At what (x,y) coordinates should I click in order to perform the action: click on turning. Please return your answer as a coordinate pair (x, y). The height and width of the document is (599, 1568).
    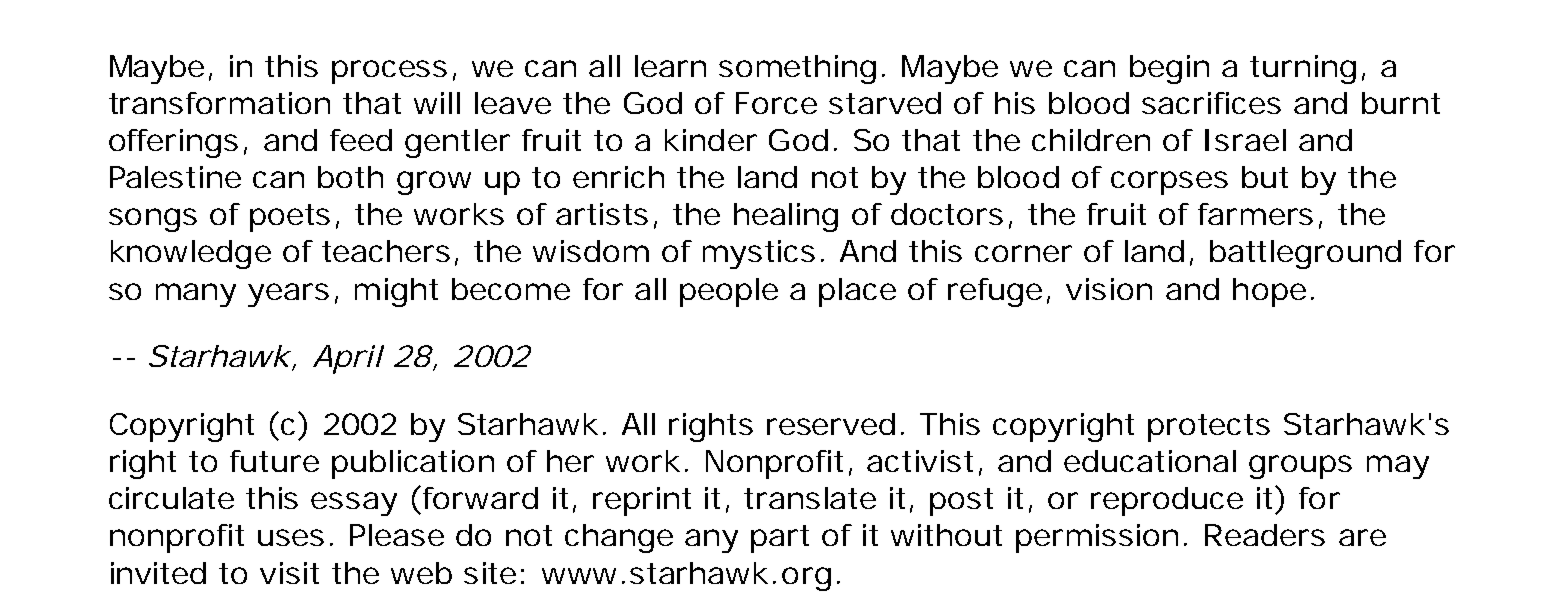
    Looking at the image, I should click on (1303, 69).
